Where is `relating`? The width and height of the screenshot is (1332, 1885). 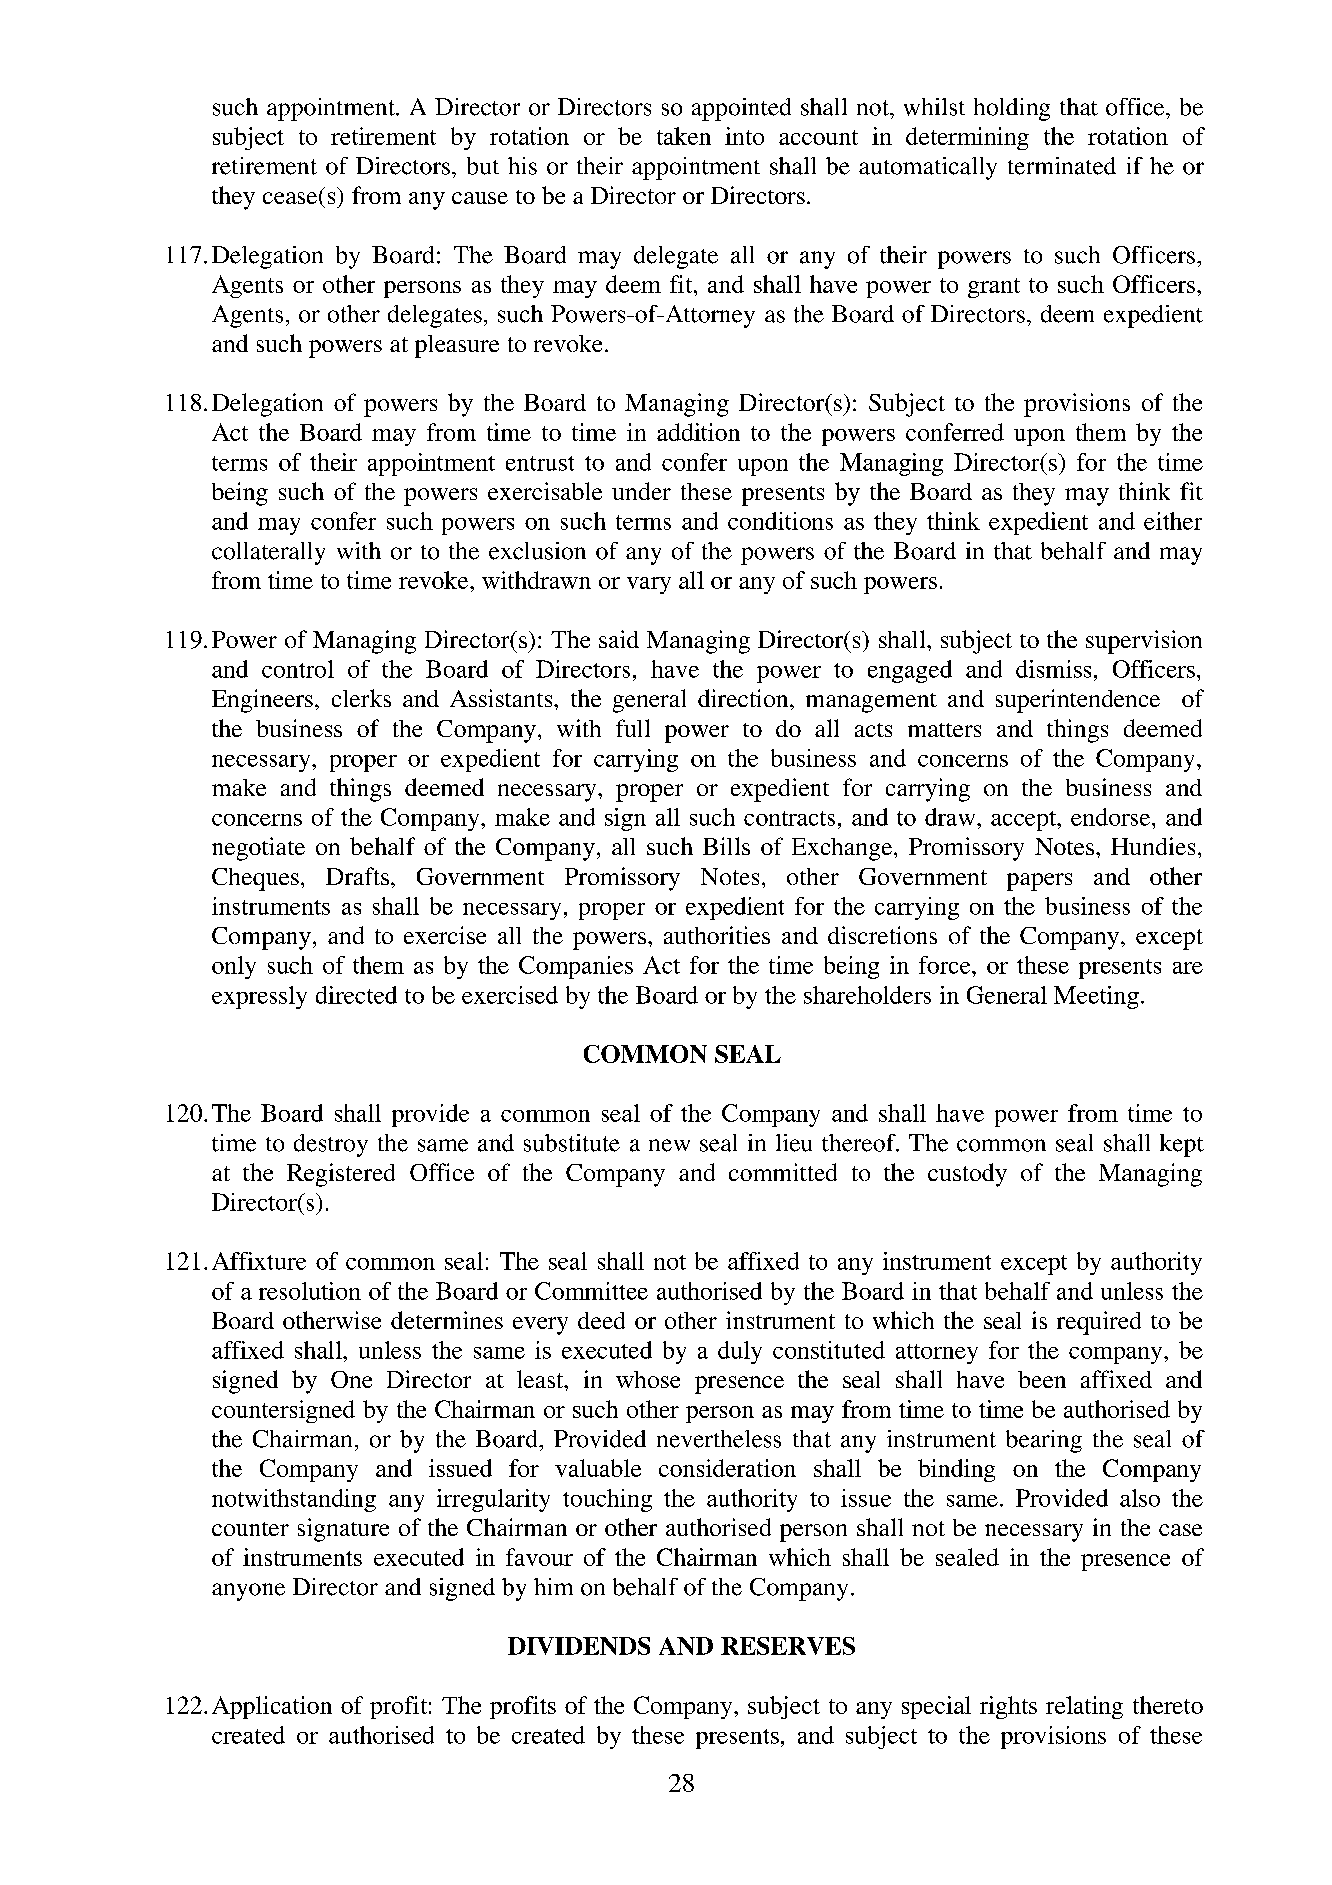 relating is located at coordinates (1084, 1707).
